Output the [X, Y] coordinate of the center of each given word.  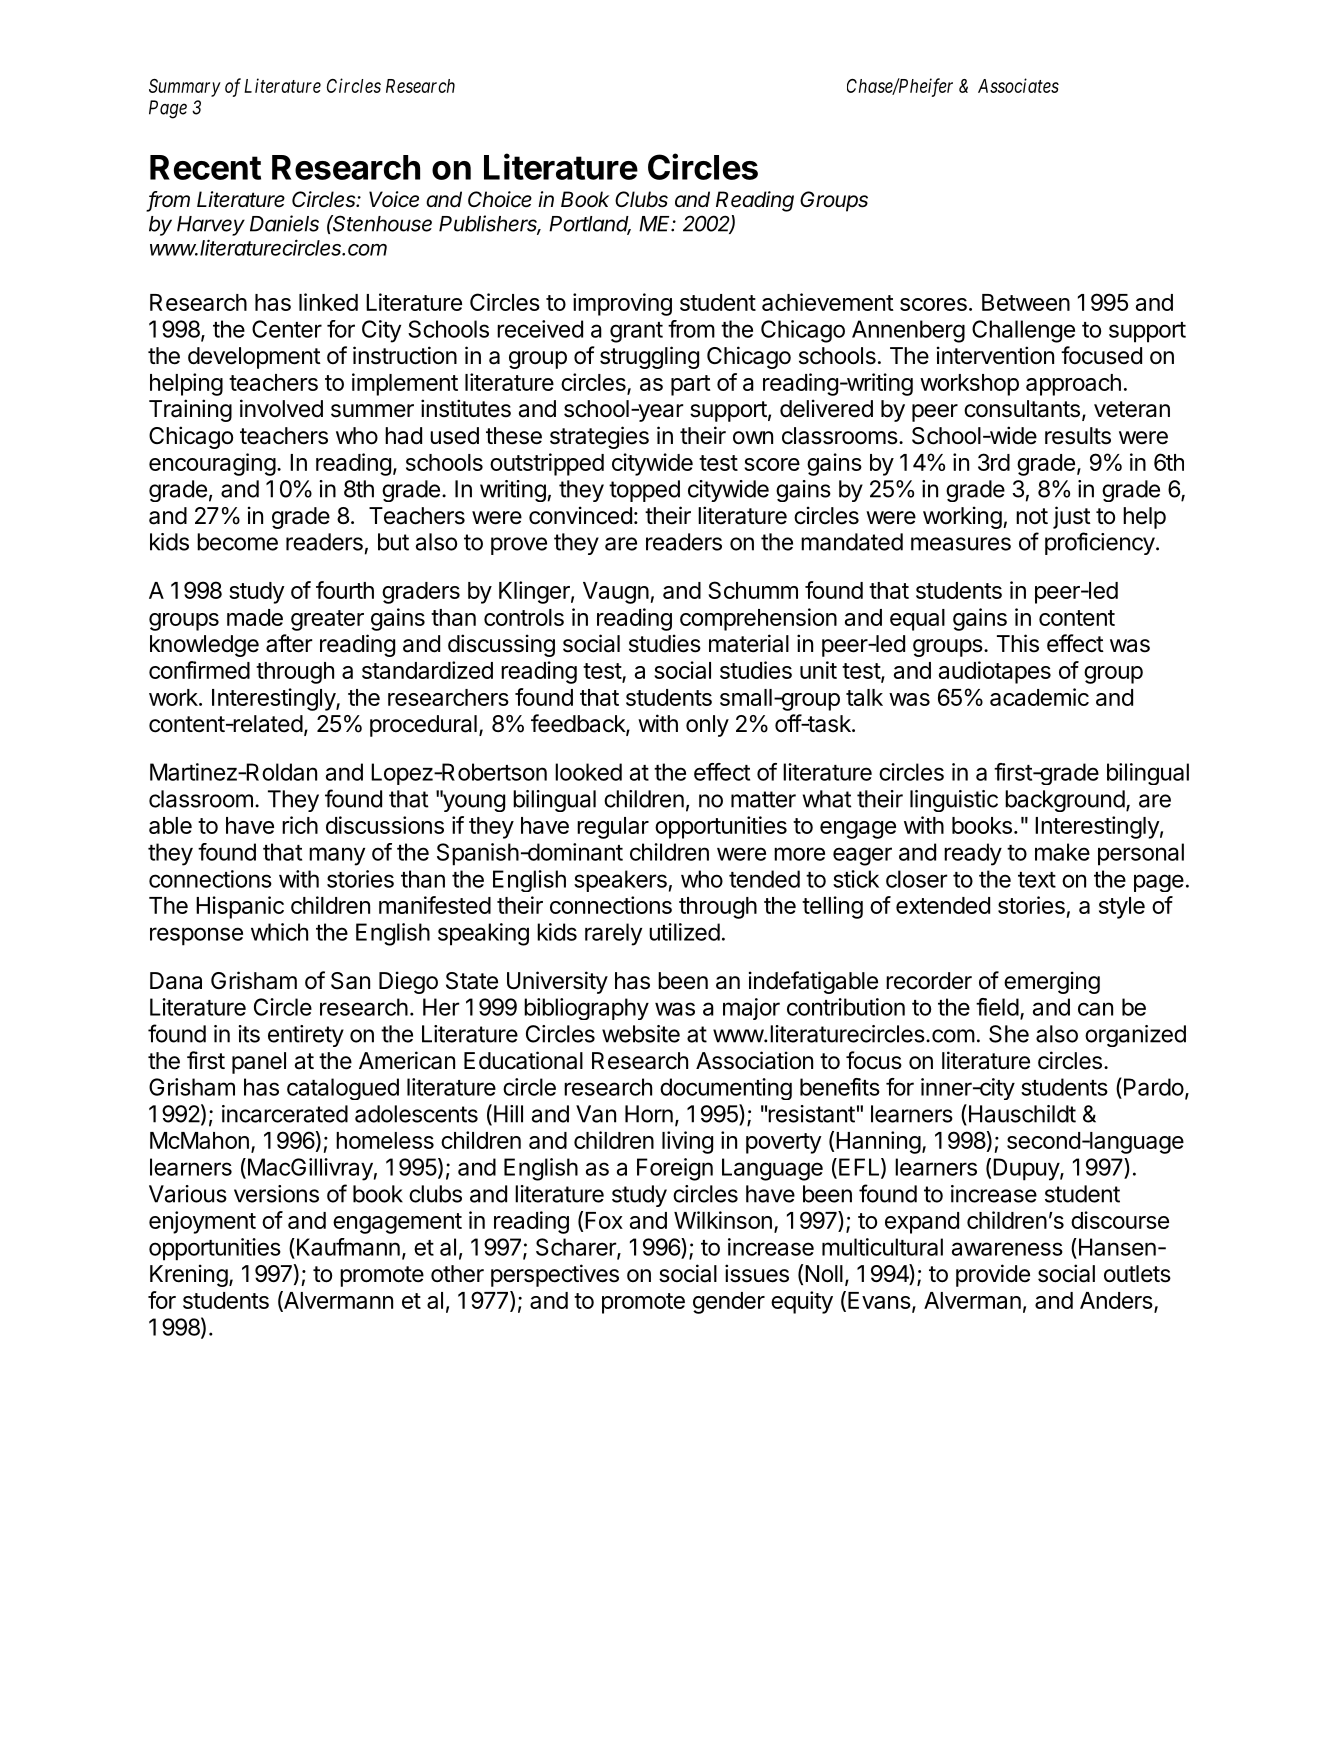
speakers [620, 881]
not [1032, 516]
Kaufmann [347, 1247]
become [237, 542]
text [1037, 880]
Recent [205, 167]
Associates [1018, 85]
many [337, 856]
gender [729, 1303]
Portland [590, 225]
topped [644, 491]
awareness [1007, 1249]
